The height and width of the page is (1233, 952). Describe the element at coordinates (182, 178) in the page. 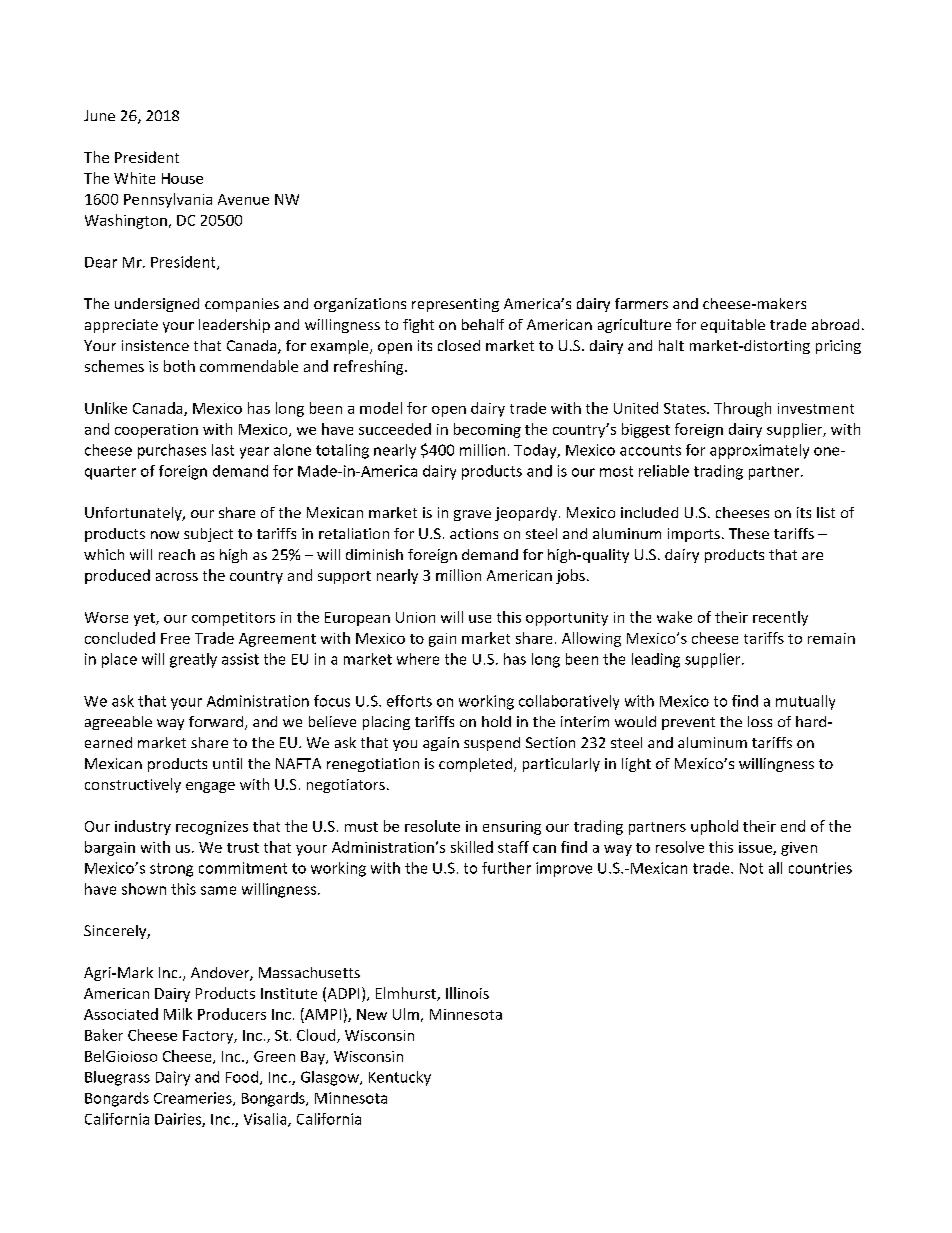

I see `House` at that location.
